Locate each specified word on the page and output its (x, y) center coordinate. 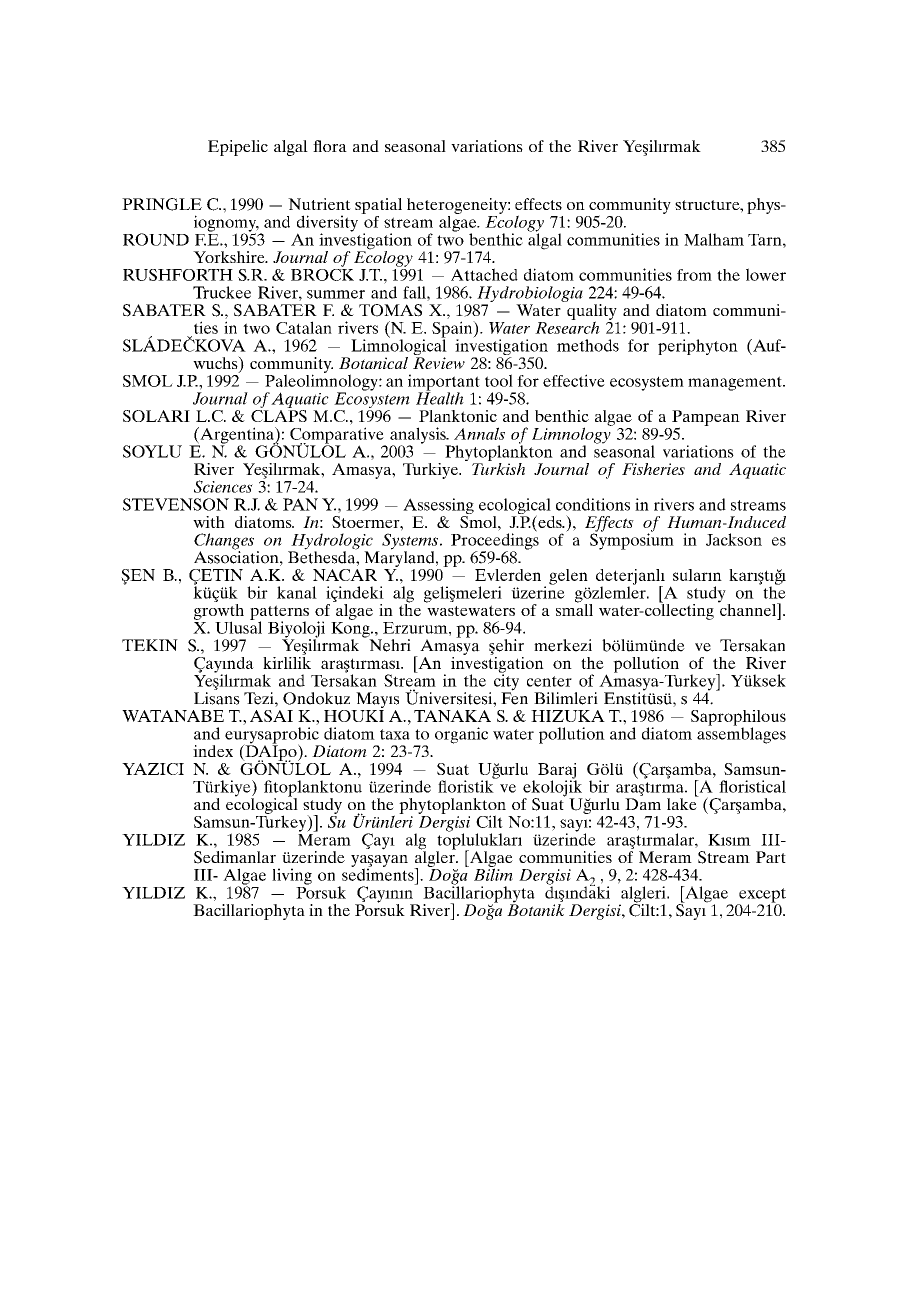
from (694, 275)
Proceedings (495, 541)
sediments (379, 873)
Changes (224, 542)
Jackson (734, 539)
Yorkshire (230, 257)
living (292, 876)
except (761, 896)
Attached (484, 274)
